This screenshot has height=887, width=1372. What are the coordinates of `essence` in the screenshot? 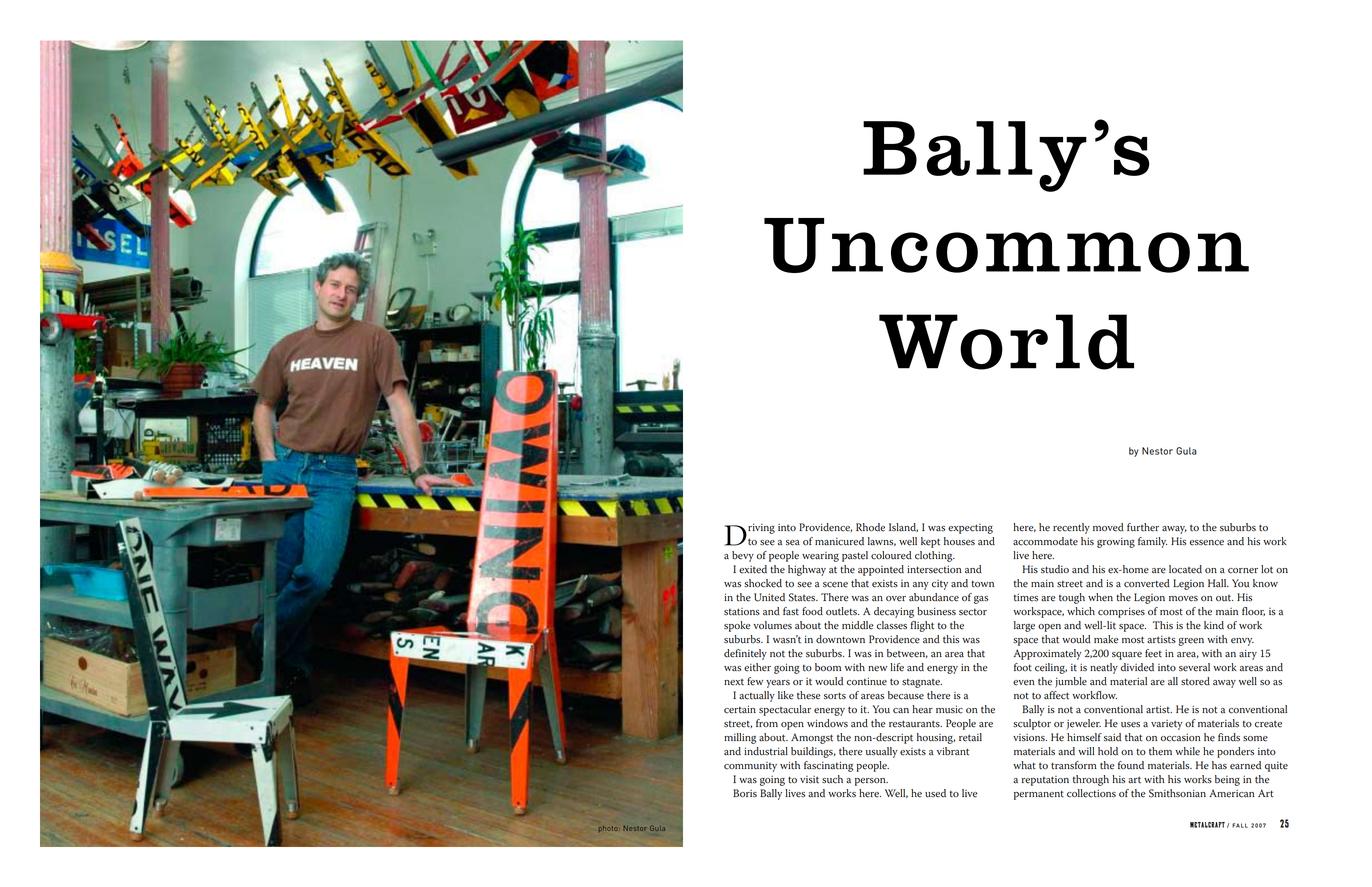 It's located at (1207, 543).
